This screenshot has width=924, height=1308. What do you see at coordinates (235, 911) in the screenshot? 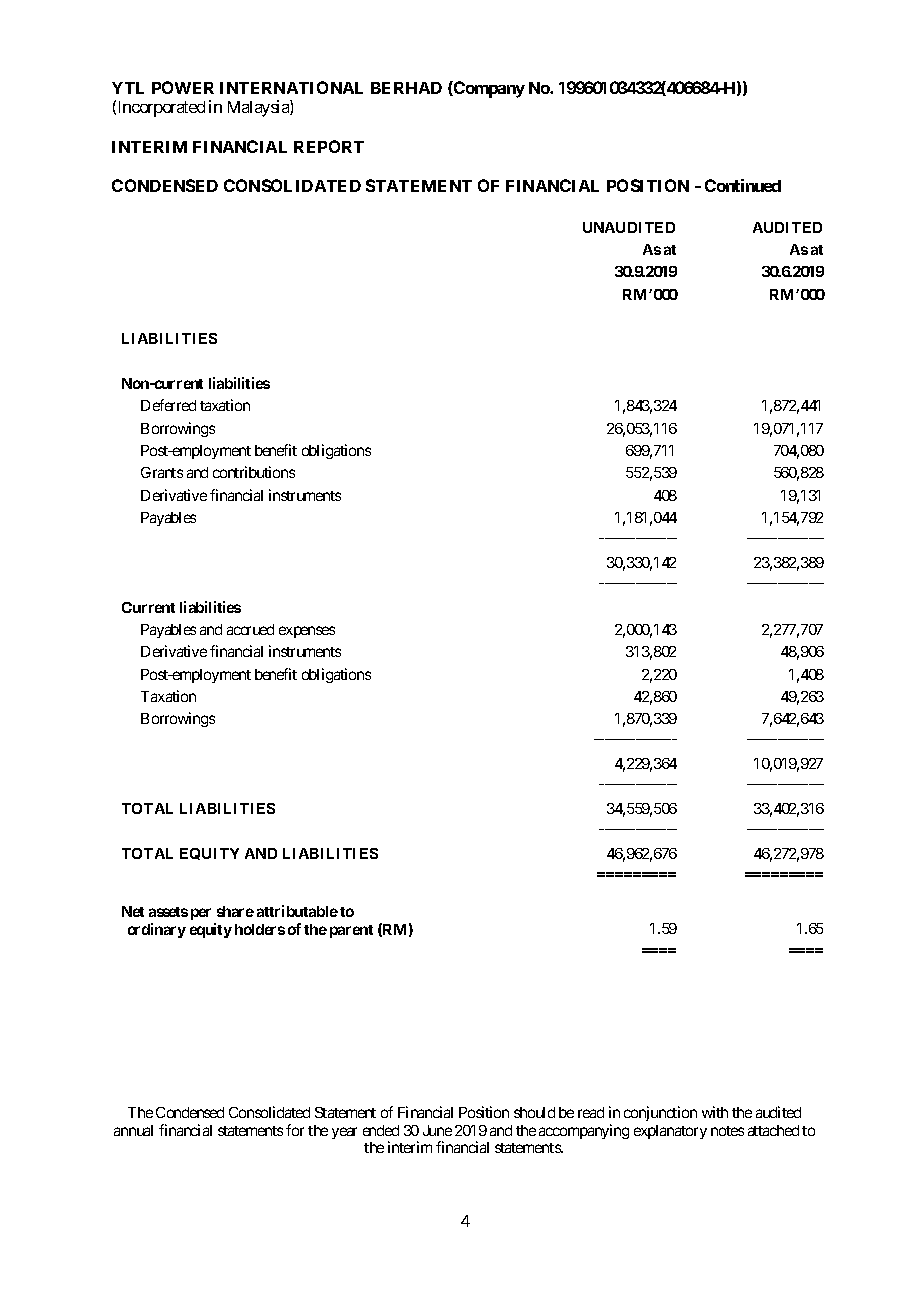
I see `share` at bounding box center [235, 911].
